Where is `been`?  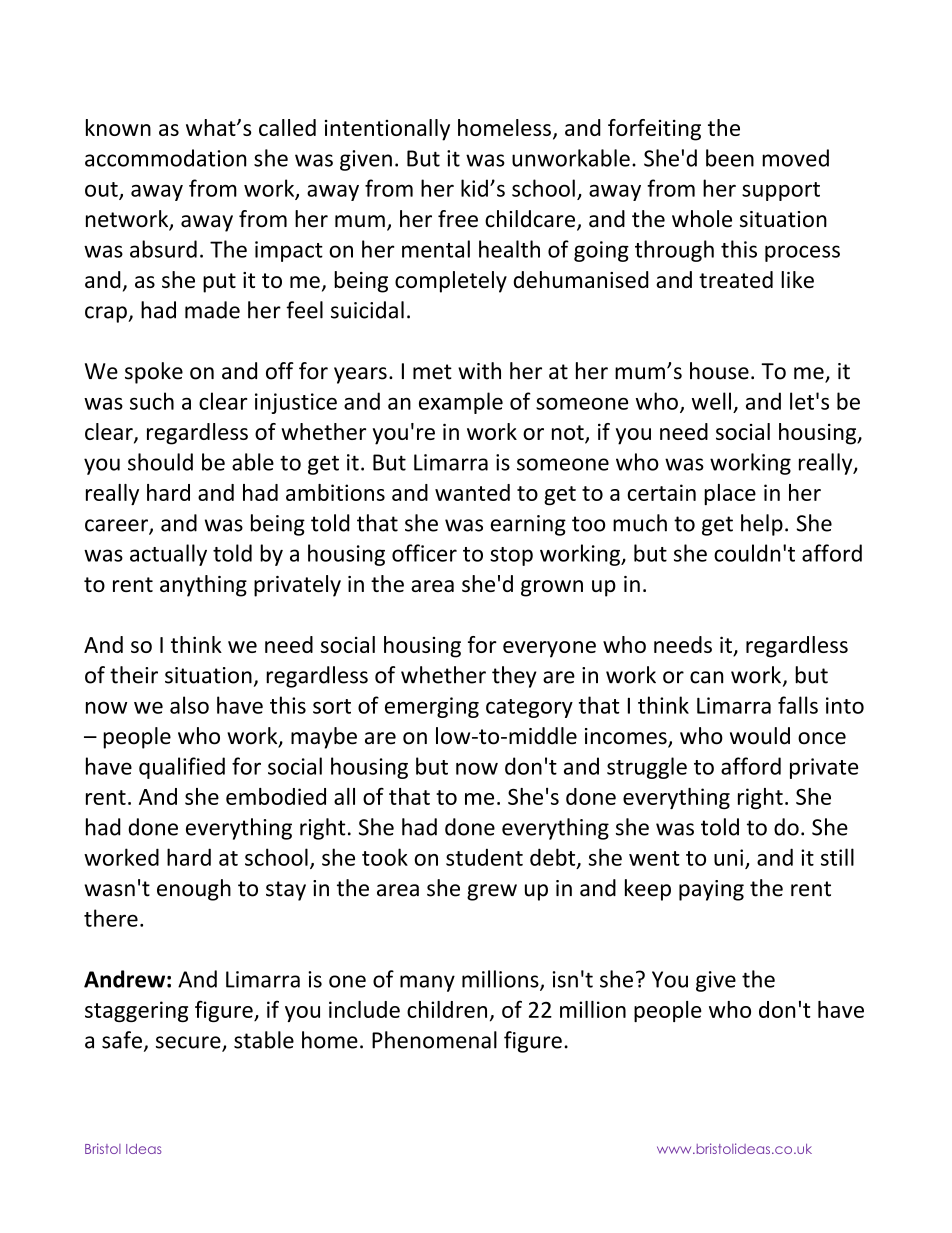 been is located at coordinates (730, 158).
